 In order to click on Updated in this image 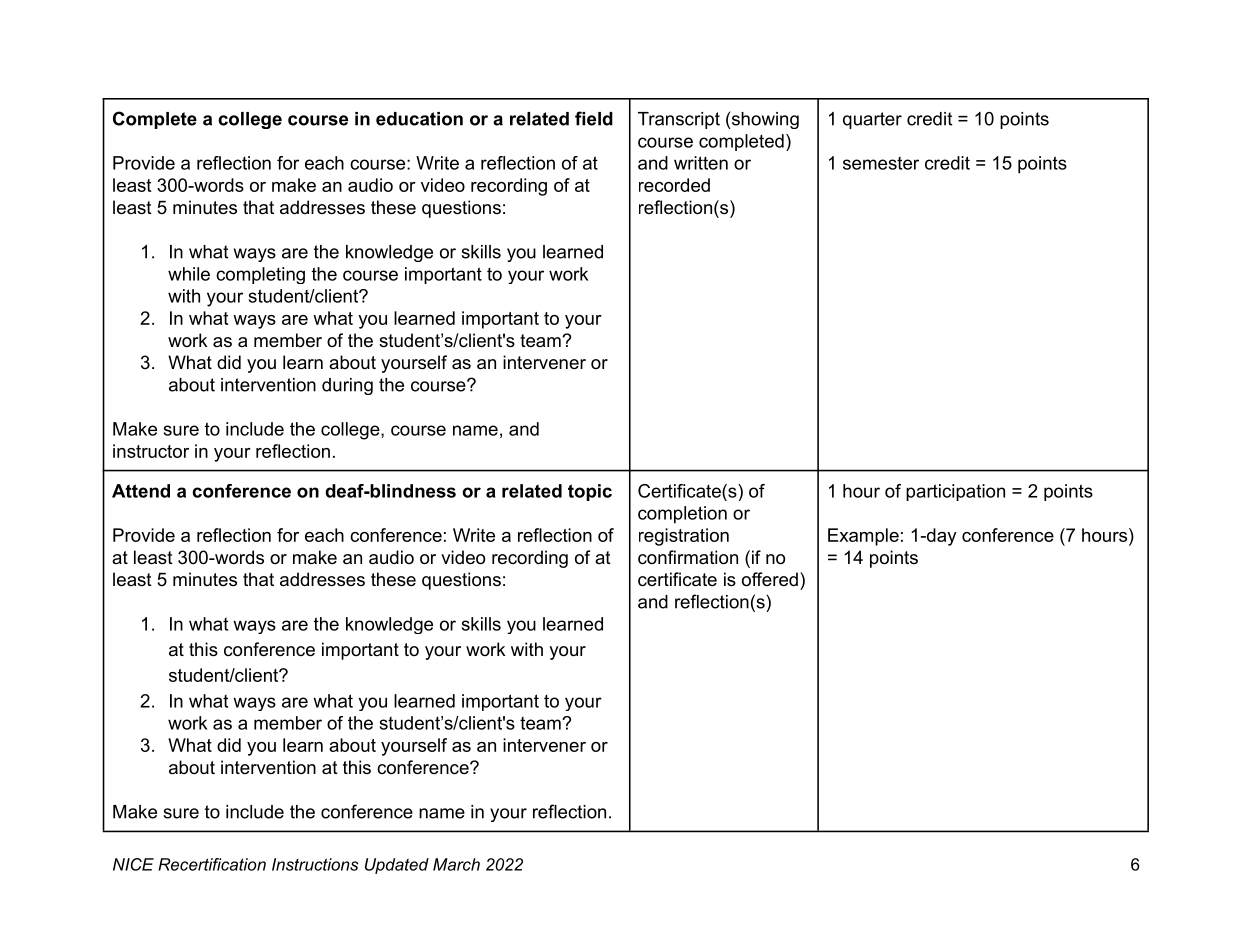, I will do `click(397, 866)`.
